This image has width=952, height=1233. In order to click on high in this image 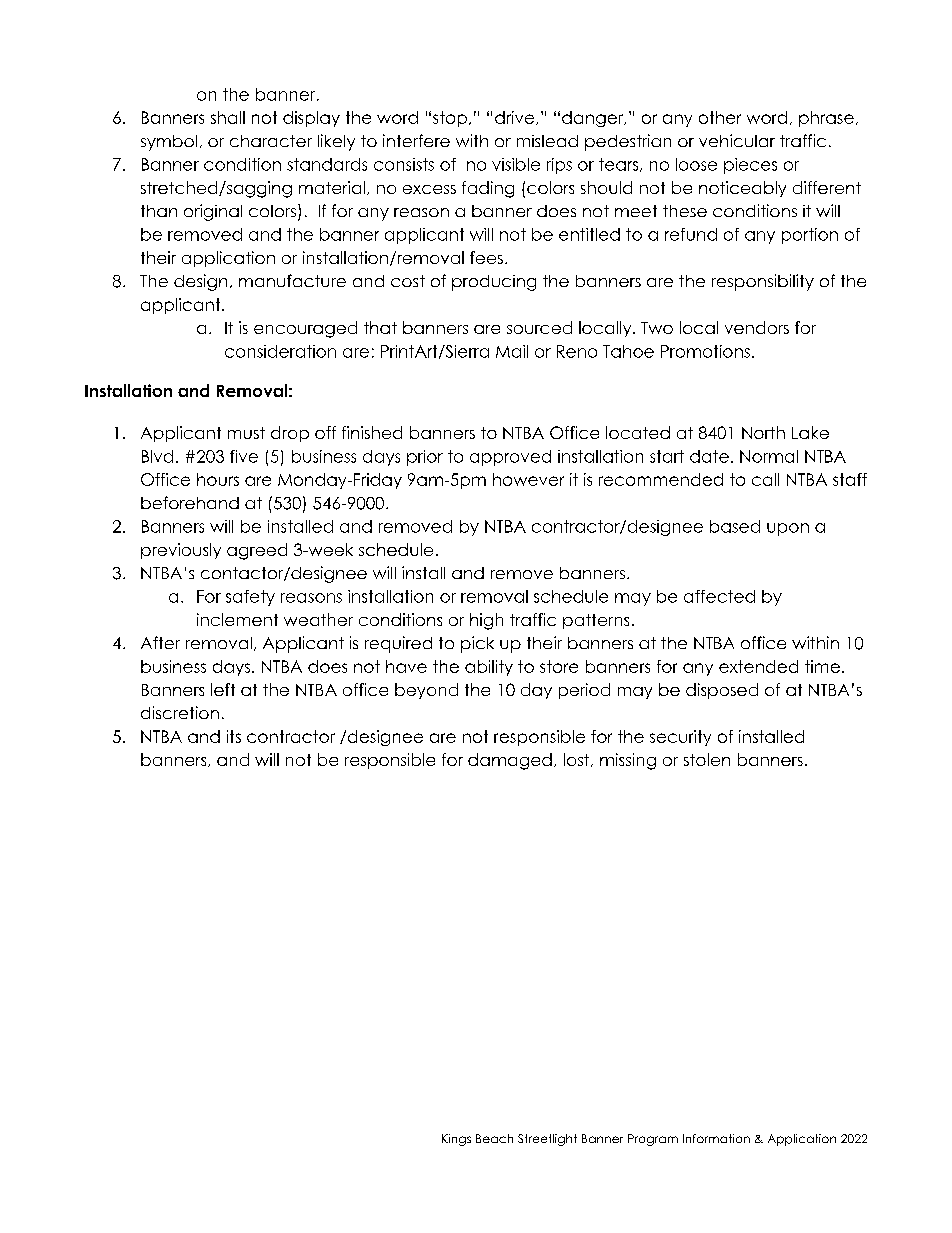, I will do `click(486, 621)`.
